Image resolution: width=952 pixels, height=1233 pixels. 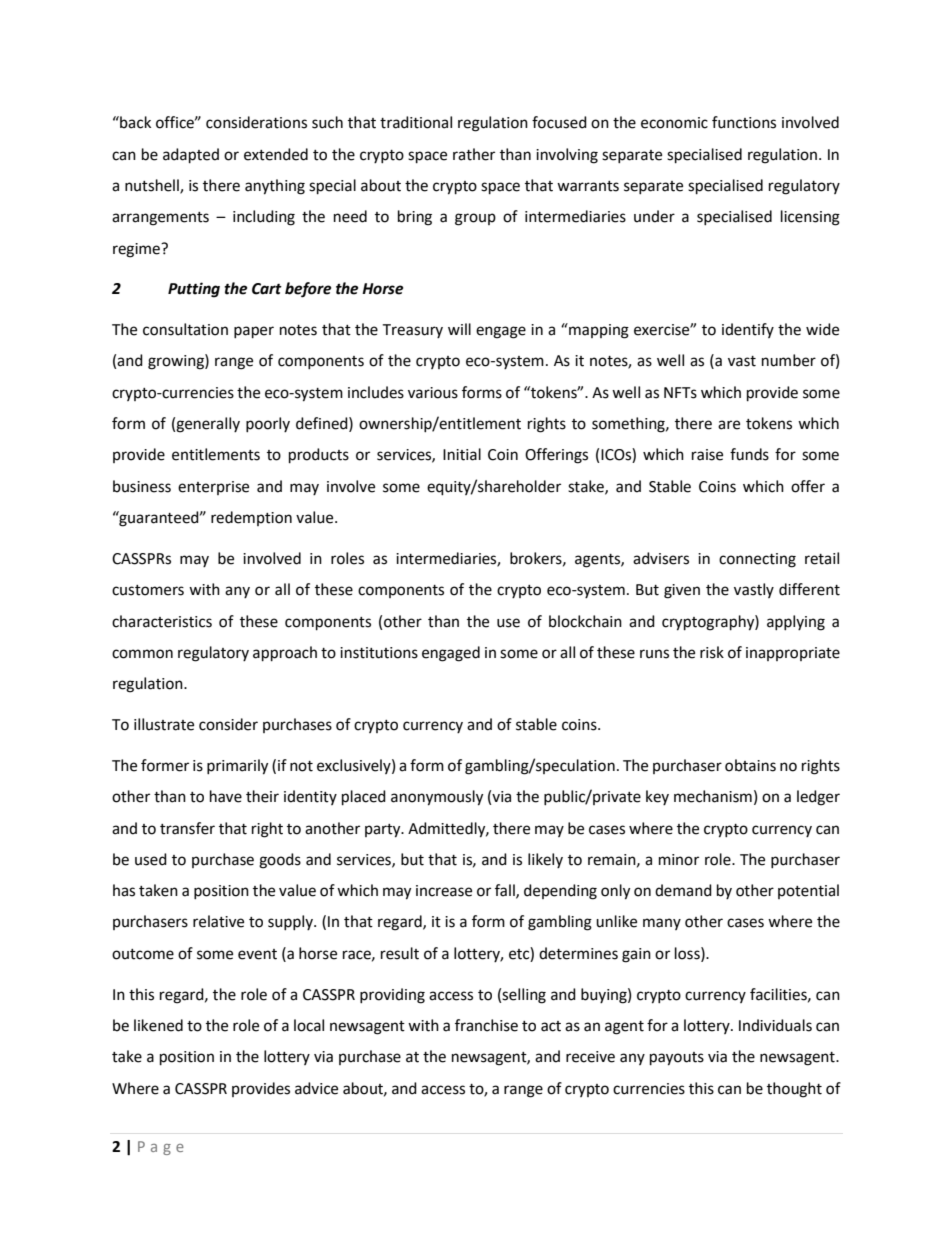 I want to click on Initial, so click(x=462, y=454).
